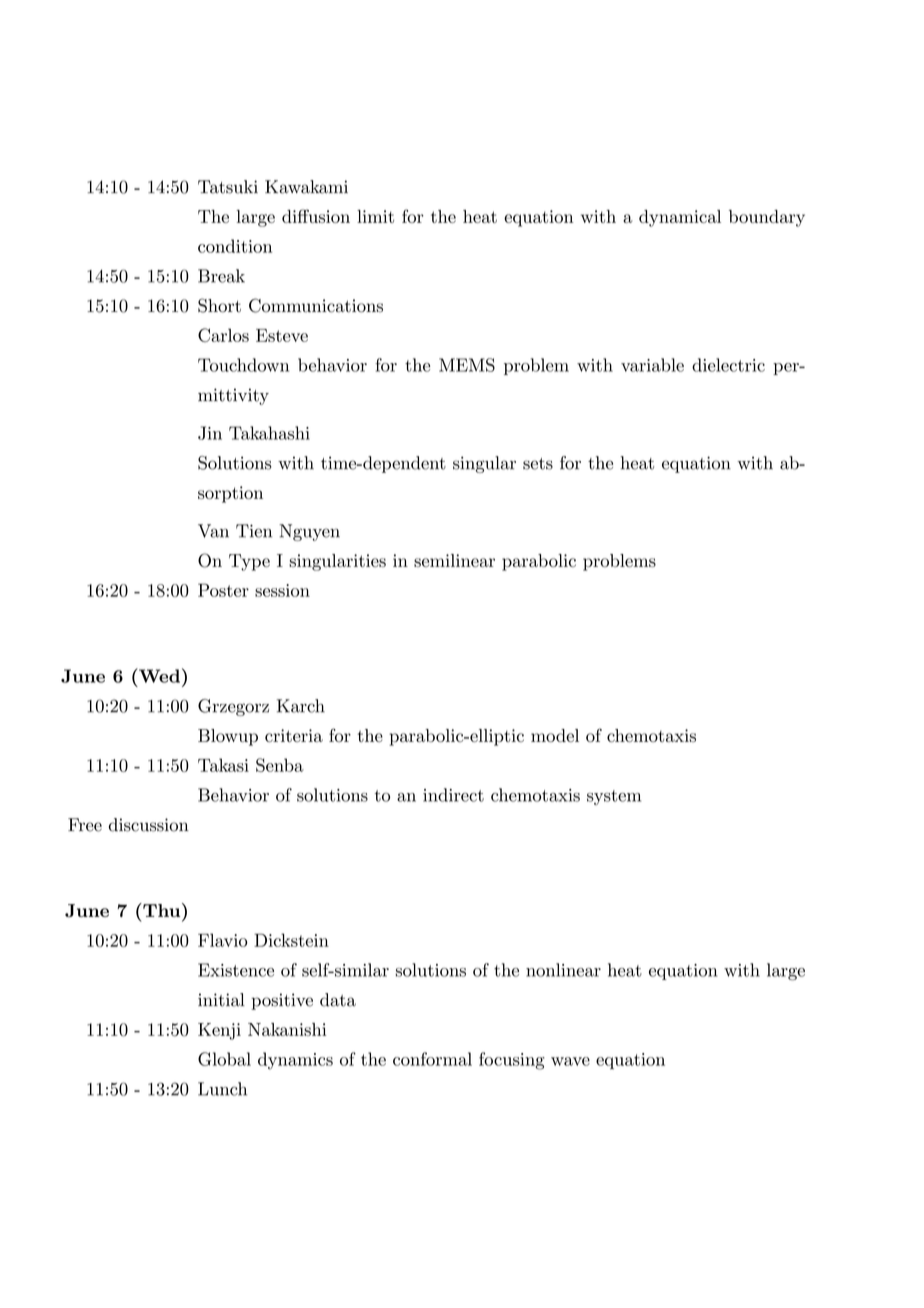 The width and height of the screenshot is (924, 1308). Describe the element at coordinates (555, 735) in the screenshot. I see `model` at that location.
